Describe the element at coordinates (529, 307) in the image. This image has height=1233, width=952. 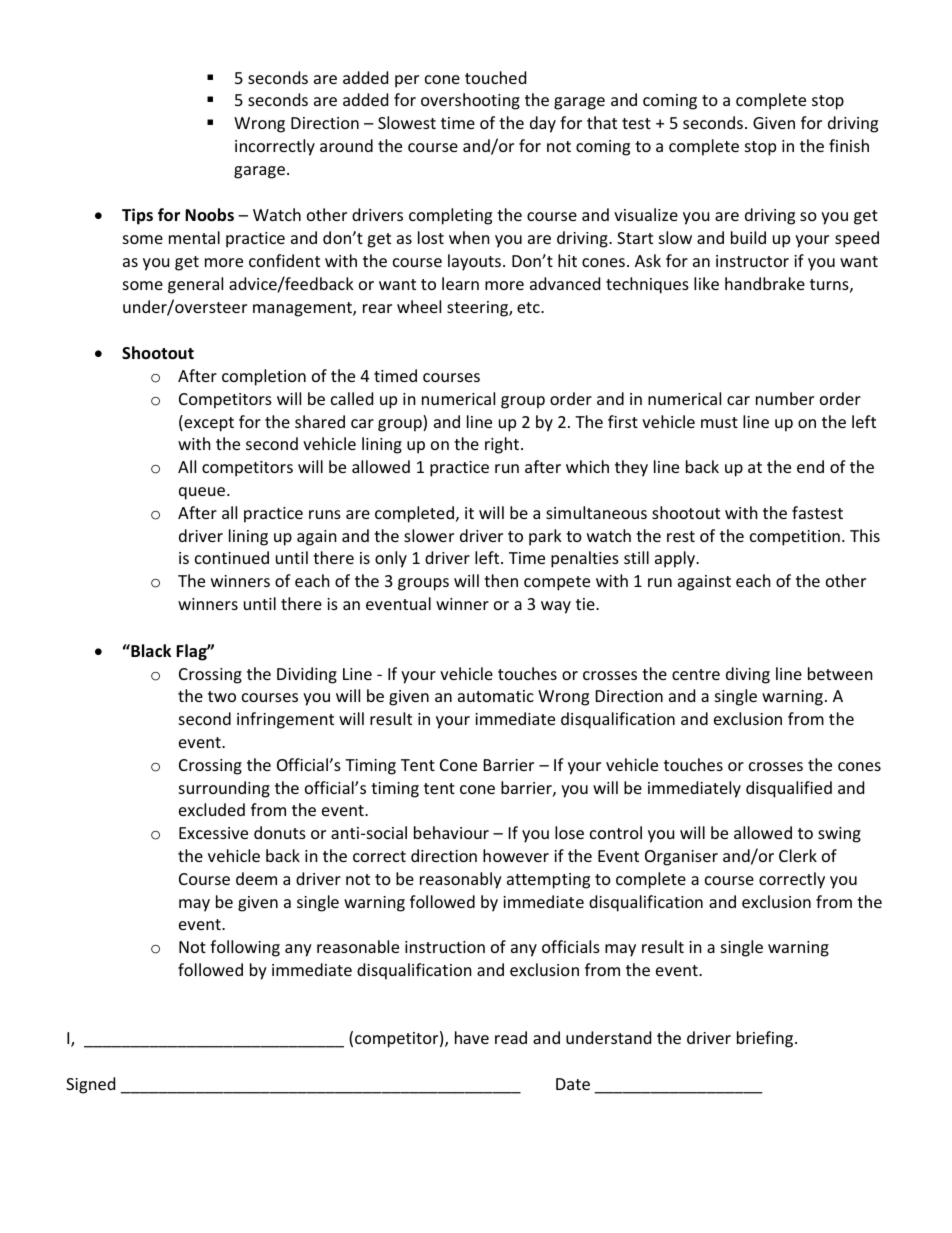
I see `etc` at that location.
